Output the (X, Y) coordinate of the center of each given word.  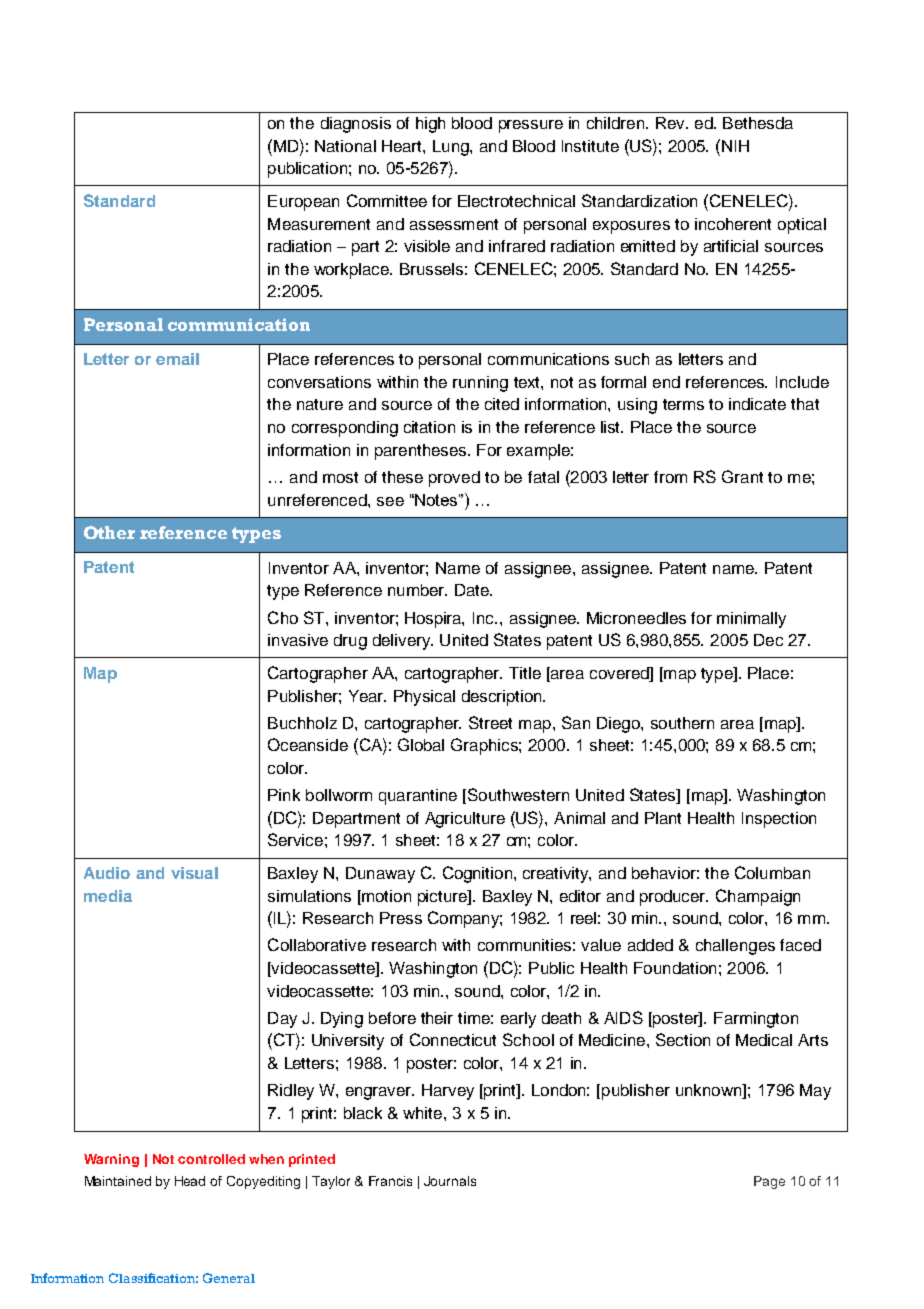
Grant (742, 476)
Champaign (758, 897)
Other (109, 532)
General (229, 1278)
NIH (734, 145)
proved (454, 479)
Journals (450, 1181)
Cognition (477, 874)
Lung (452, 148)
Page (769, 1182)
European (303, 203)
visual (194, 873)
